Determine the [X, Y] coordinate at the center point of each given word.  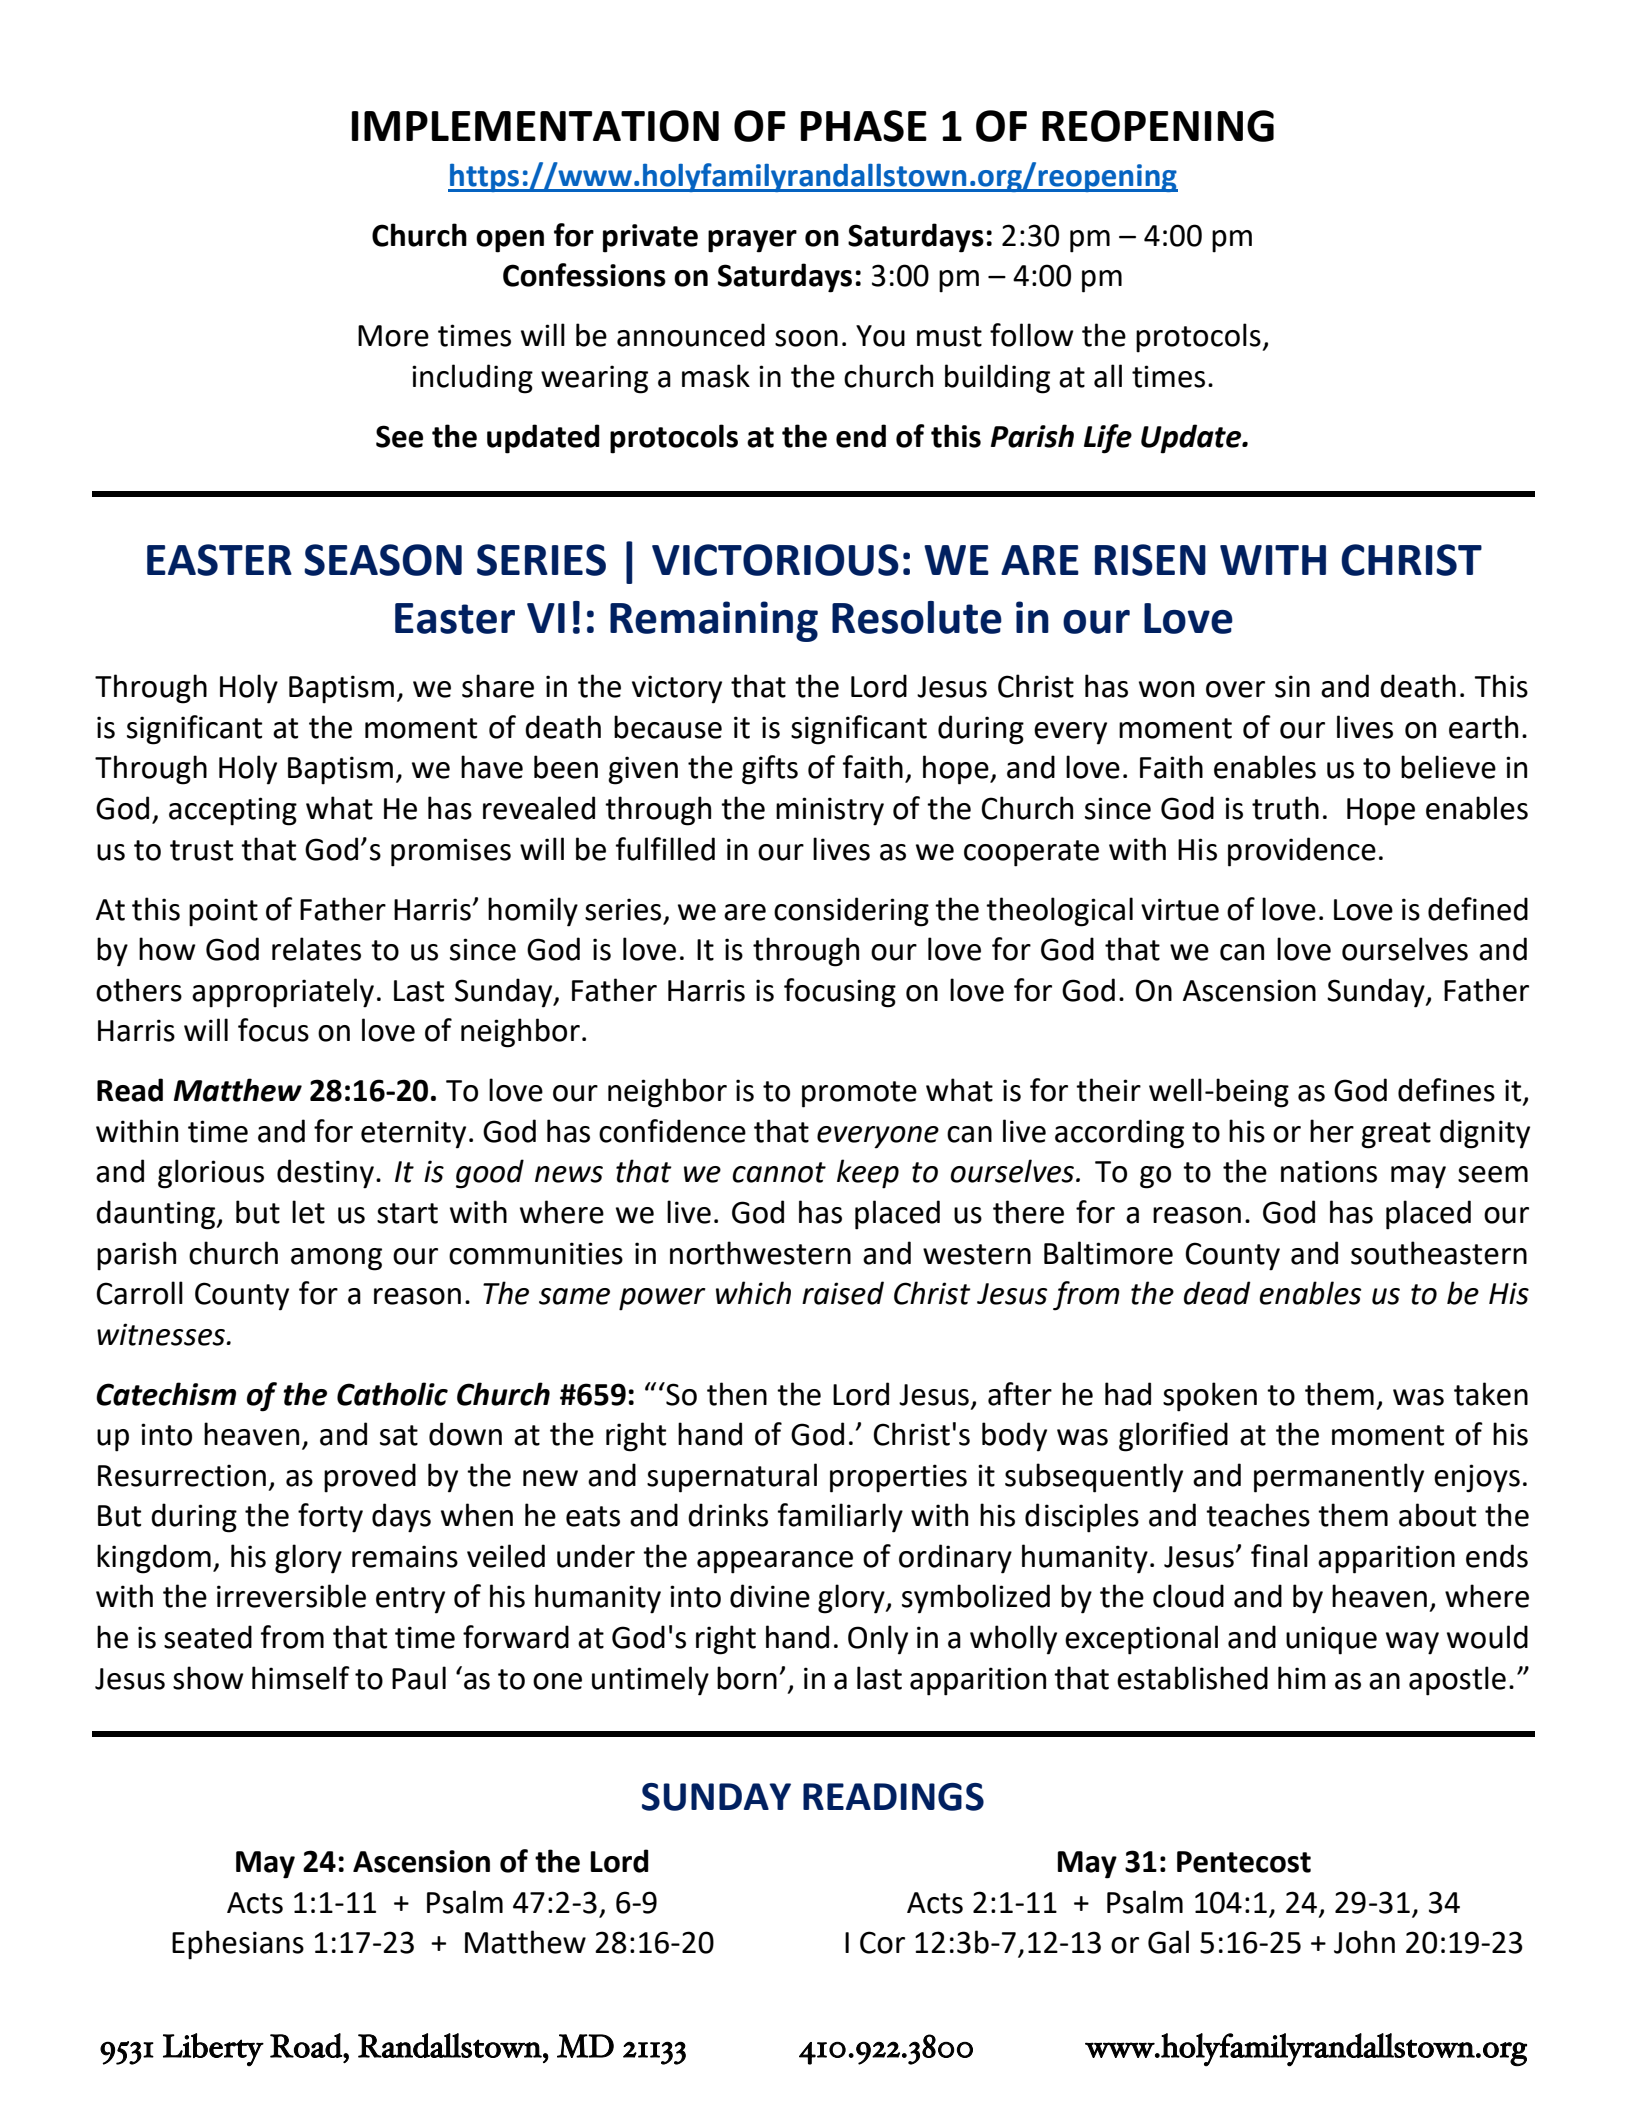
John [1364, 1942]
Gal [1168, 1942]
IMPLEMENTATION [535, 126]
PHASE [864, 126]
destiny [325, 1174]
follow [1032, 335]
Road [307, 2045]
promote [859, 1094]
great [1396, 1135]
